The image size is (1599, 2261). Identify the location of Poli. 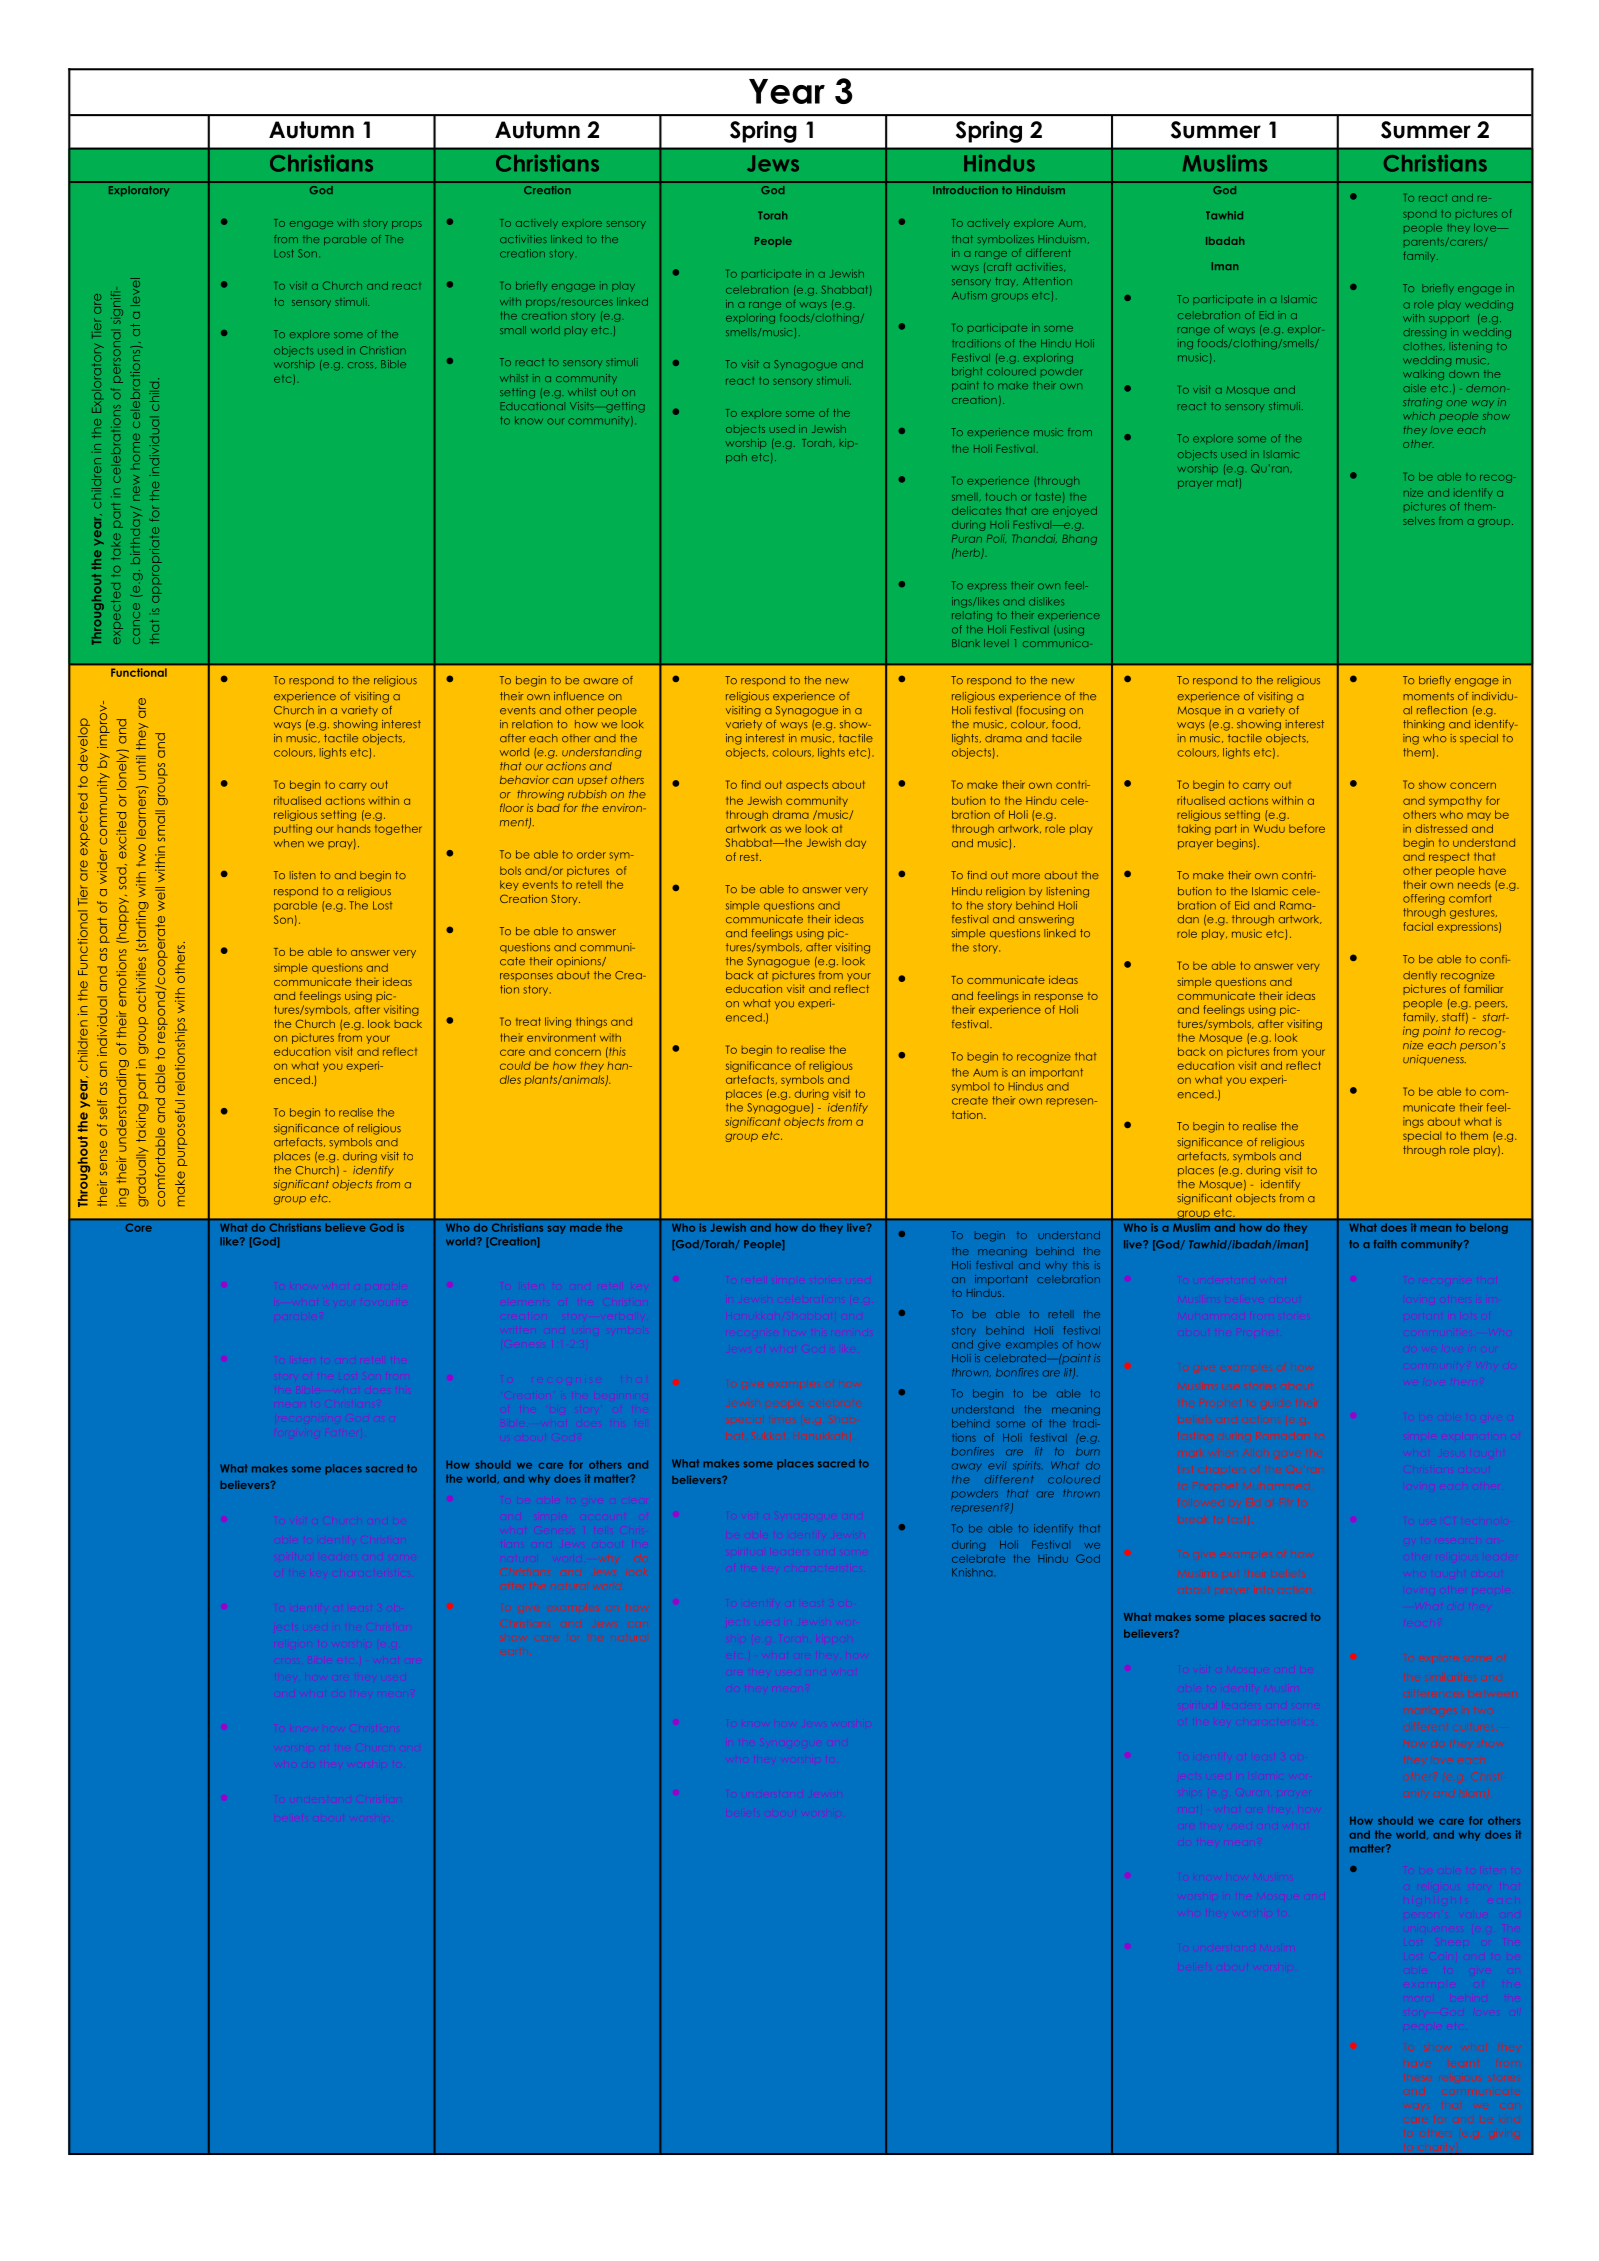
(996, 538).
